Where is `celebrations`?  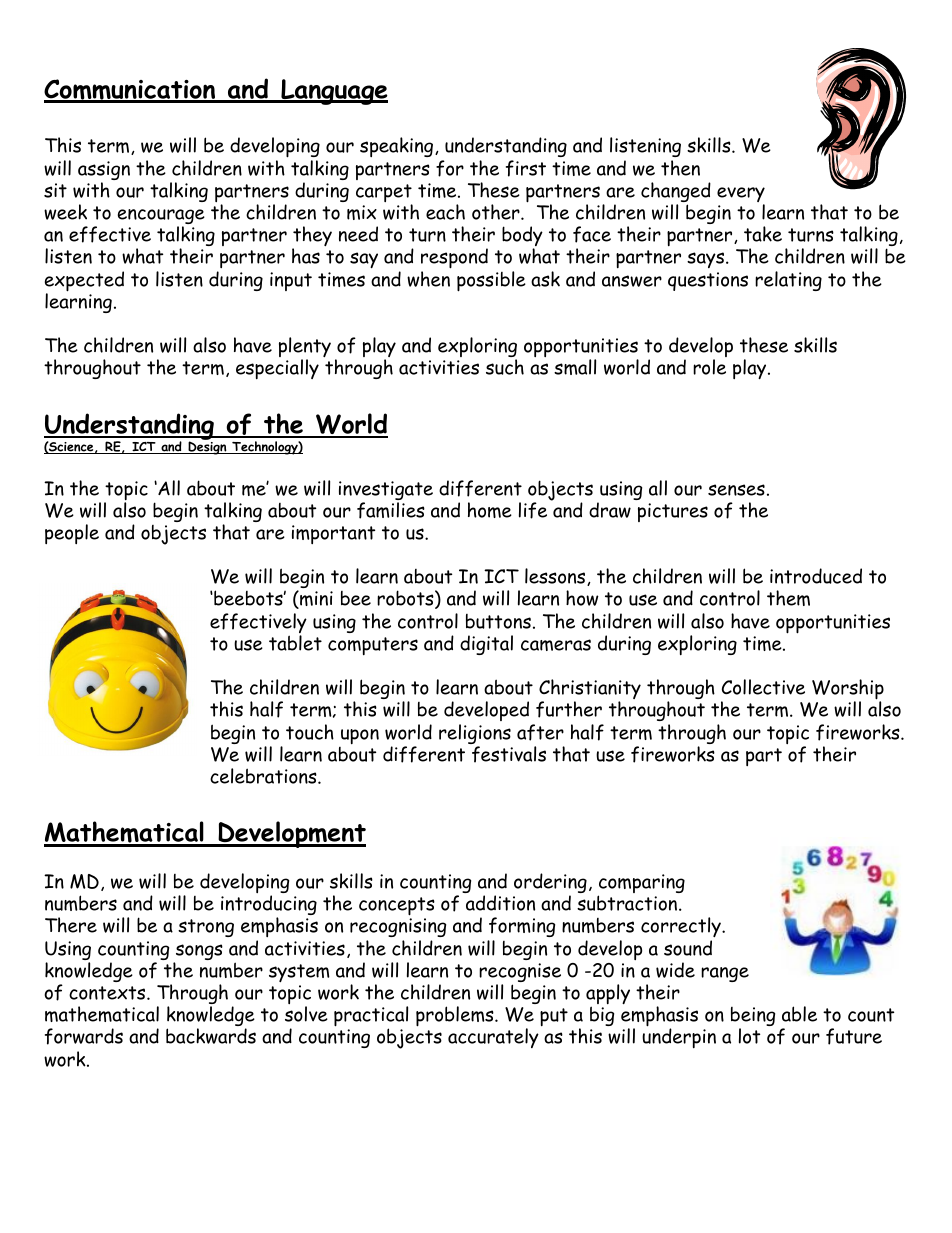 celebrations is located at coordinates (264, 776).
